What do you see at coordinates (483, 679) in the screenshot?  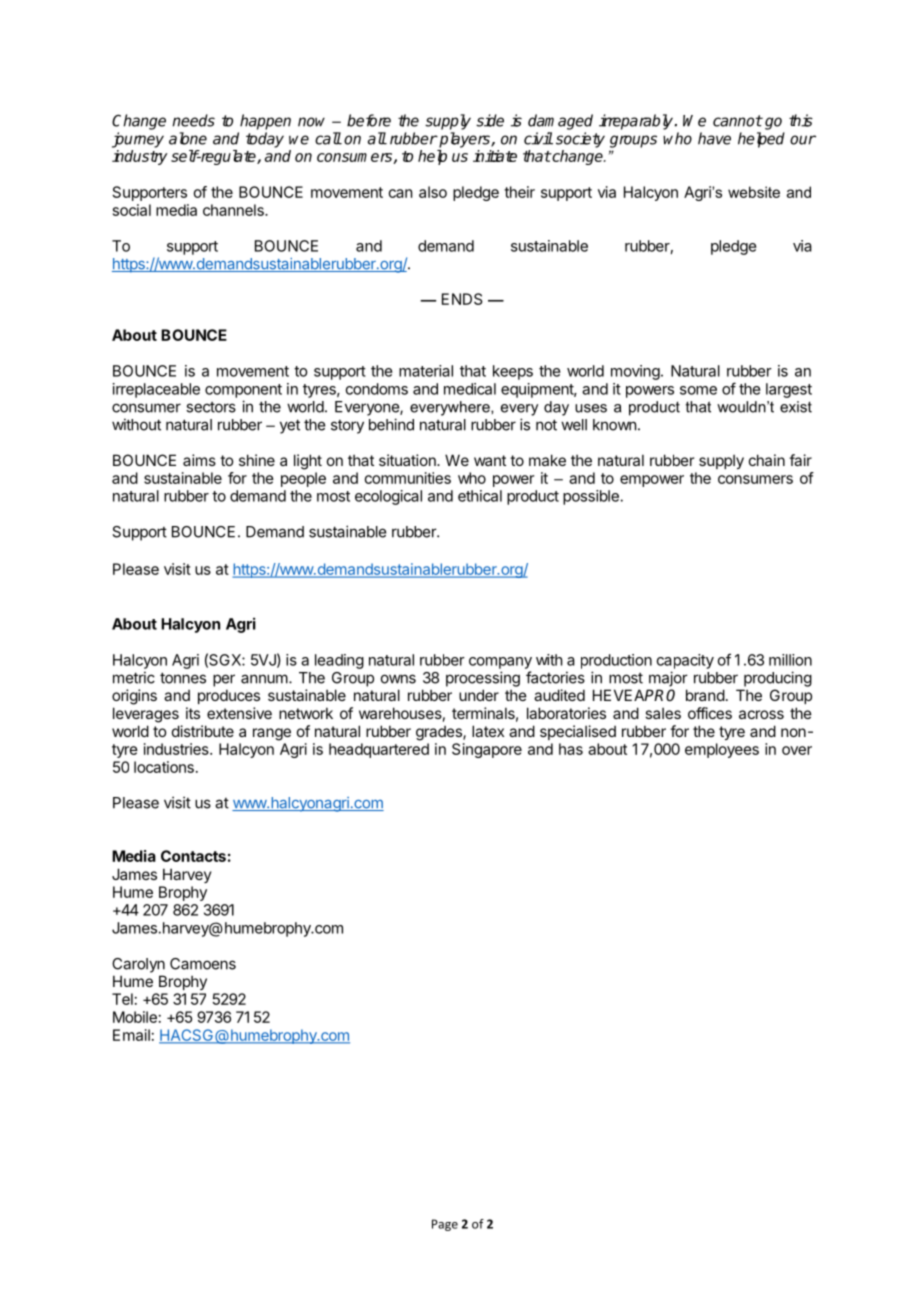 I see `processing` at bounding box center [483, 679].
